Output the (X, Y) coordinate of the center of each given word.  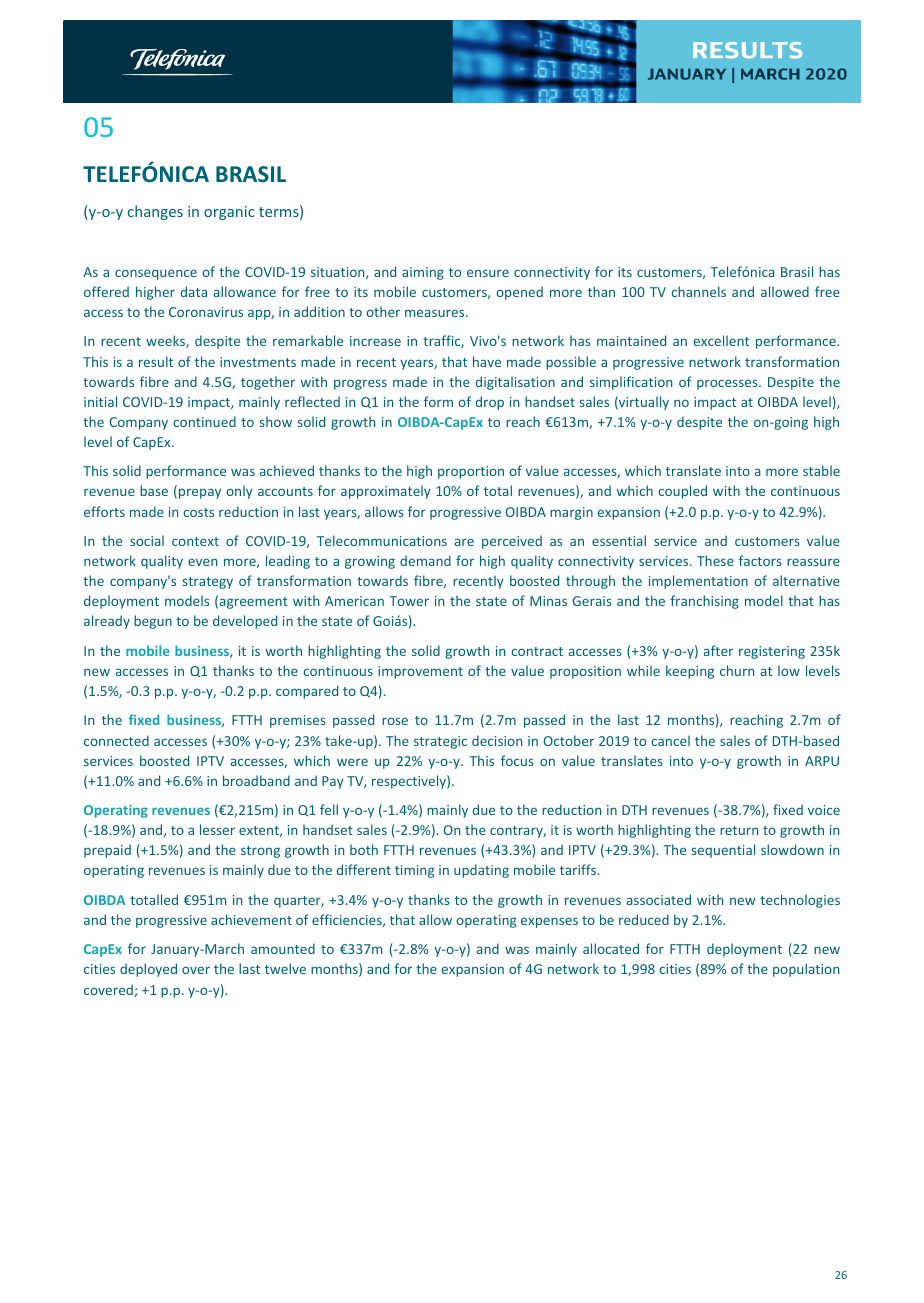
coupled (682, 492)
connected (116, 740)
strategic (440, 742)
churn (737, 670)
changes (155, 212)
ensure (488, 273)
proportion (471, 472)
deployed (148, 970)
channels (698, 291)
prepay (200, 493)
